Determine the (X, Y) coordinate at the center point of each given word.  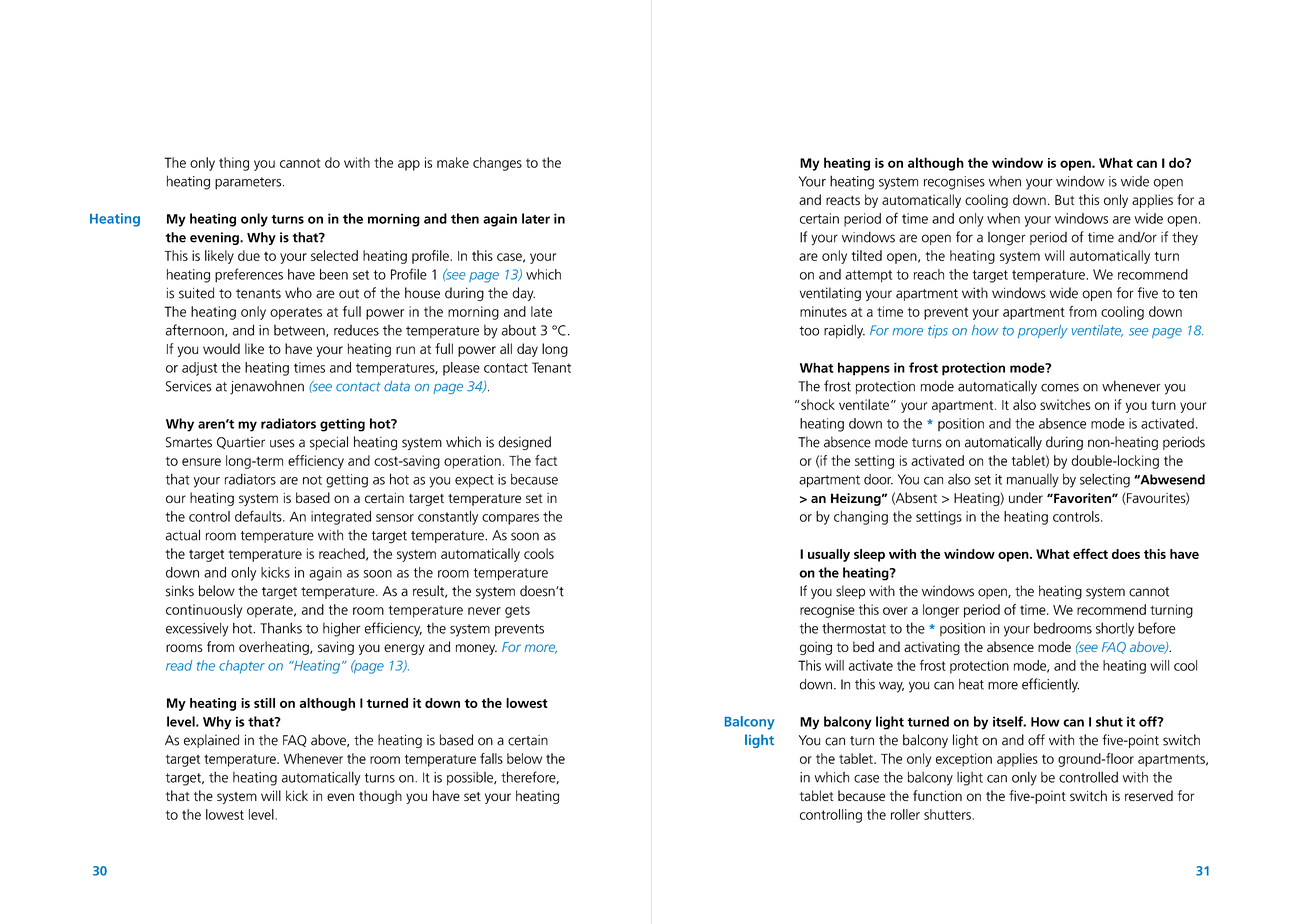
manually (1033, 481)
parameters (249, 183)
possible (471, 778)
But (1064, 200)
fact (546, 460)
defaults (259, 516)
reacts (843, 200)
